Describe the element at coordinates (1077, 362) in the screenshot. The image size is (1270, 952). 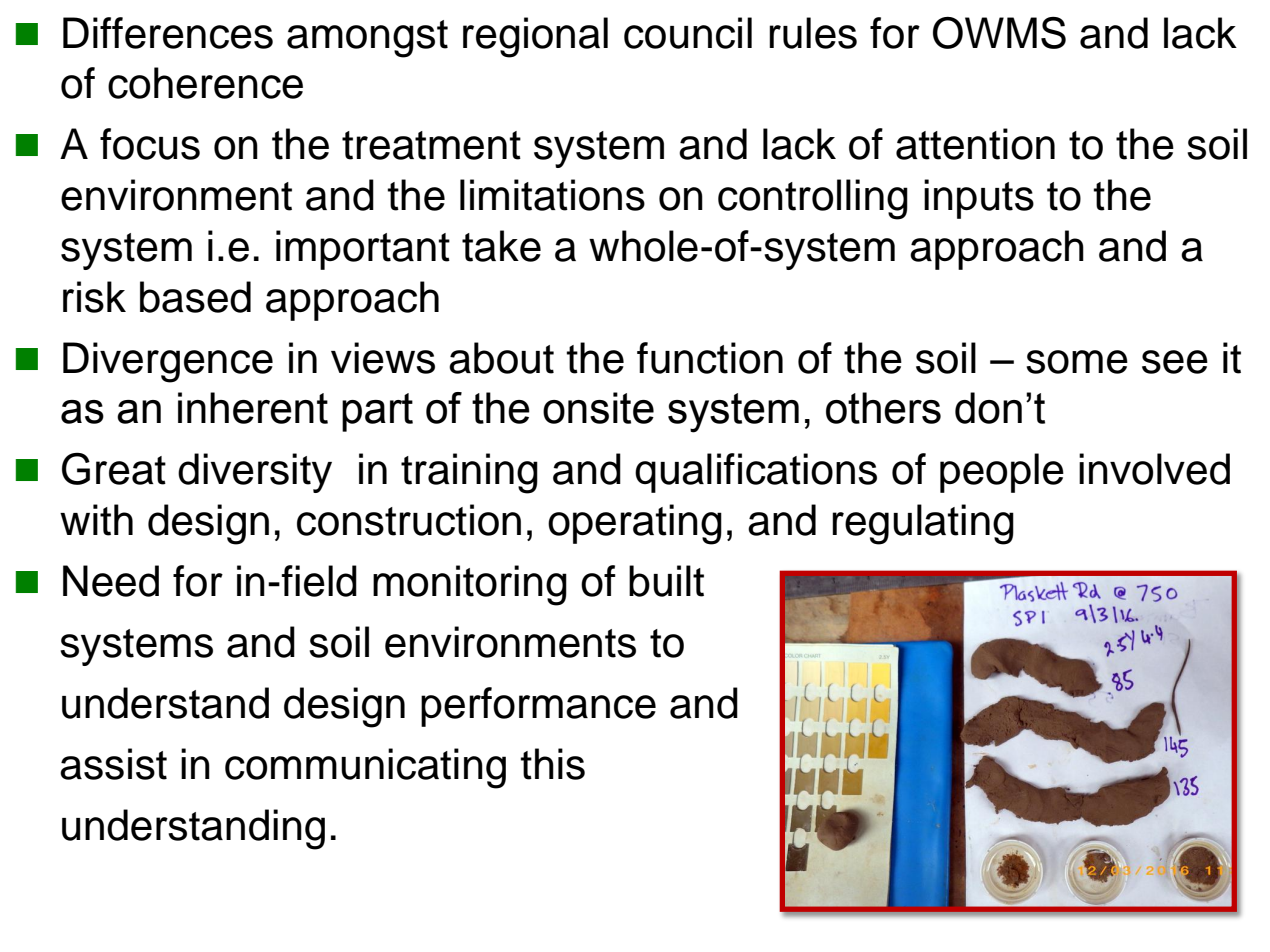
I see `some` at that location.
